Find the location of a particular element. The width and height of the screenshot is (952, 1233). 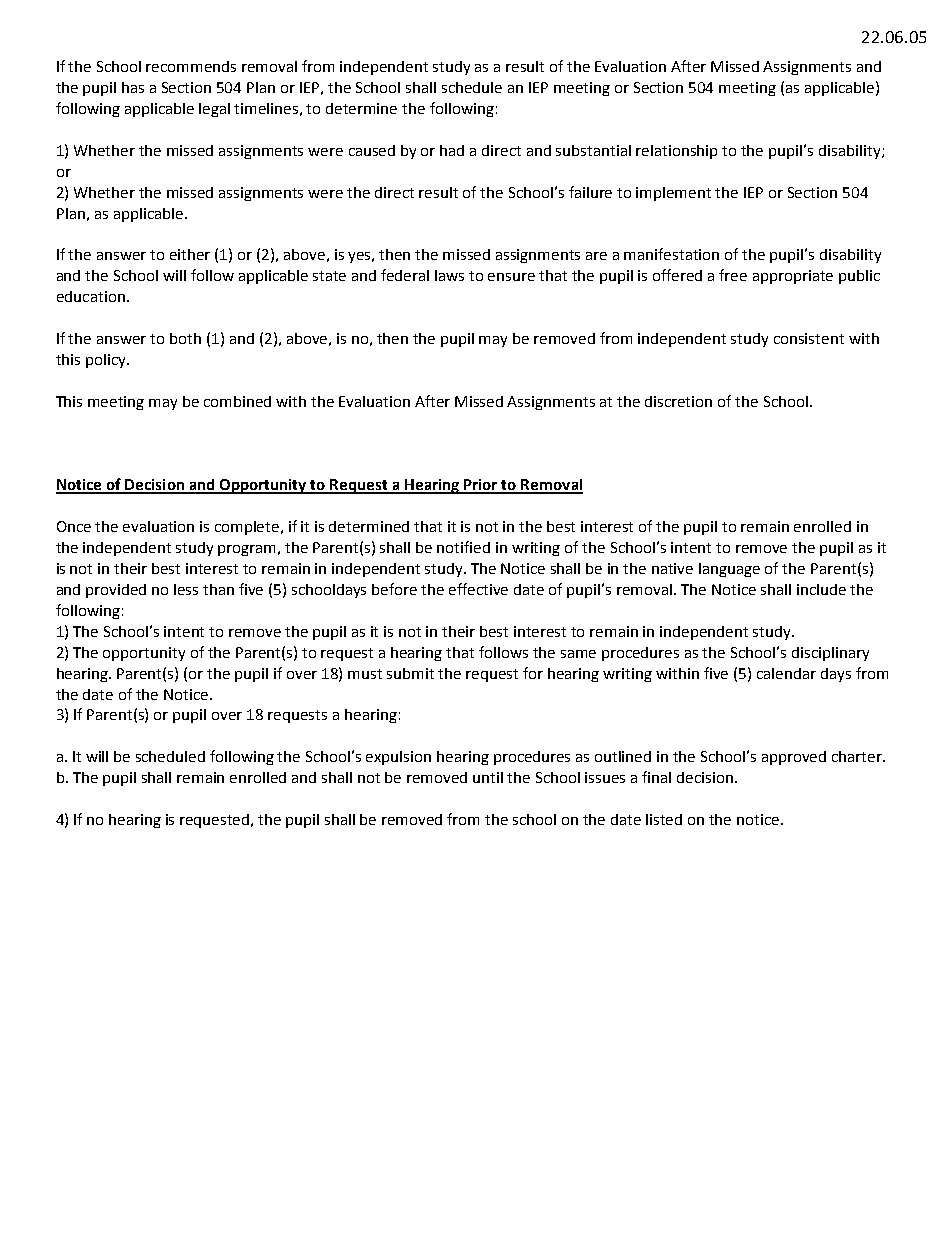

expulsion is located at coordinates (398, 758).
